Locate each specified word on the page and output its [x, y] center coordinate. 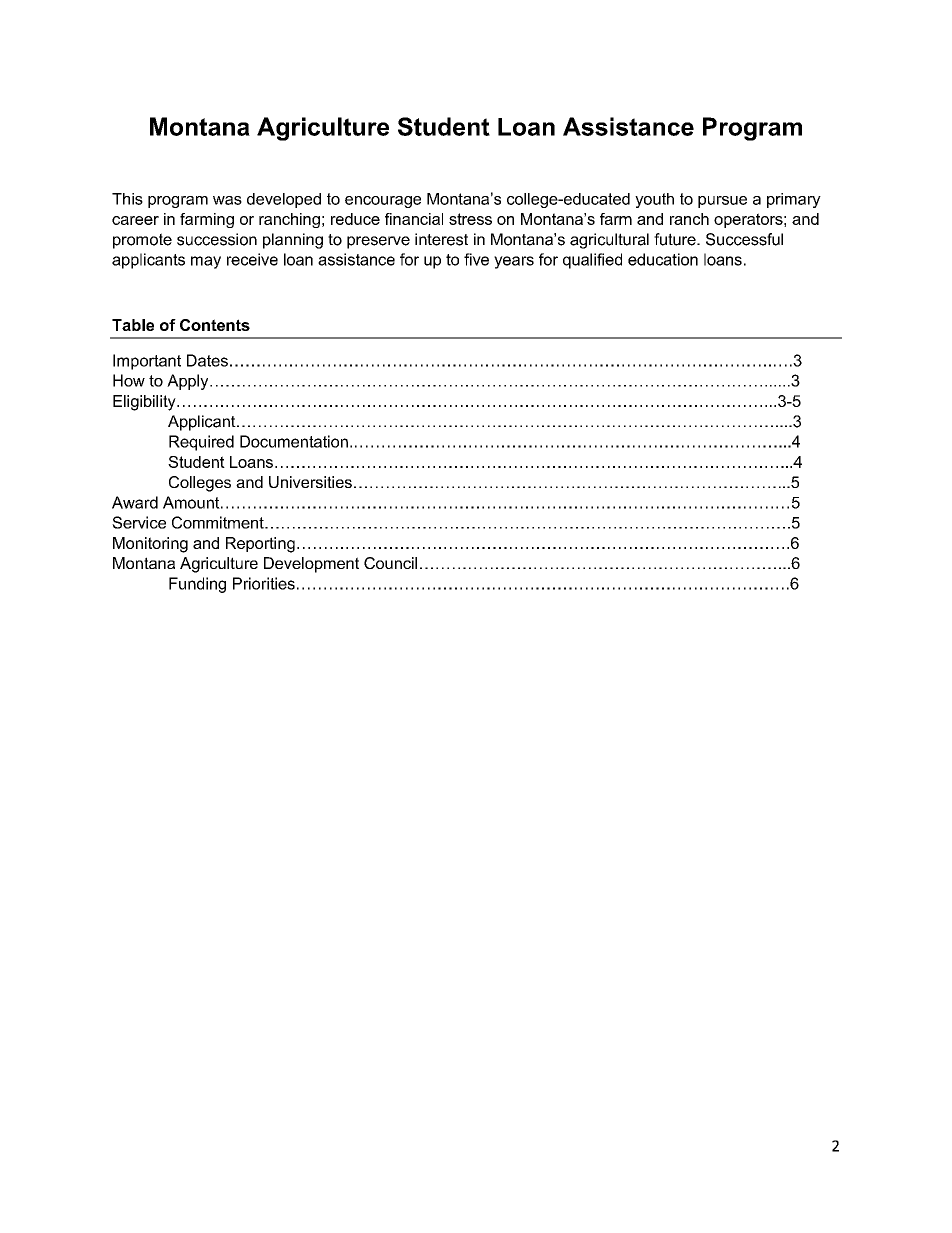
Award [135, 502]
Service [139, 522]
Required [201, 443]
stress [470, 219]
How [129, 380]
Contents [215, 325]
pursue [722, 202]
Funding [197, 585]
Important [147, 362]
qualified [592, 261]
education [663, 259]
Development [311, 565]
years [514, 262]
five [476, 259]
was [227, 200]
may [206, 262]
